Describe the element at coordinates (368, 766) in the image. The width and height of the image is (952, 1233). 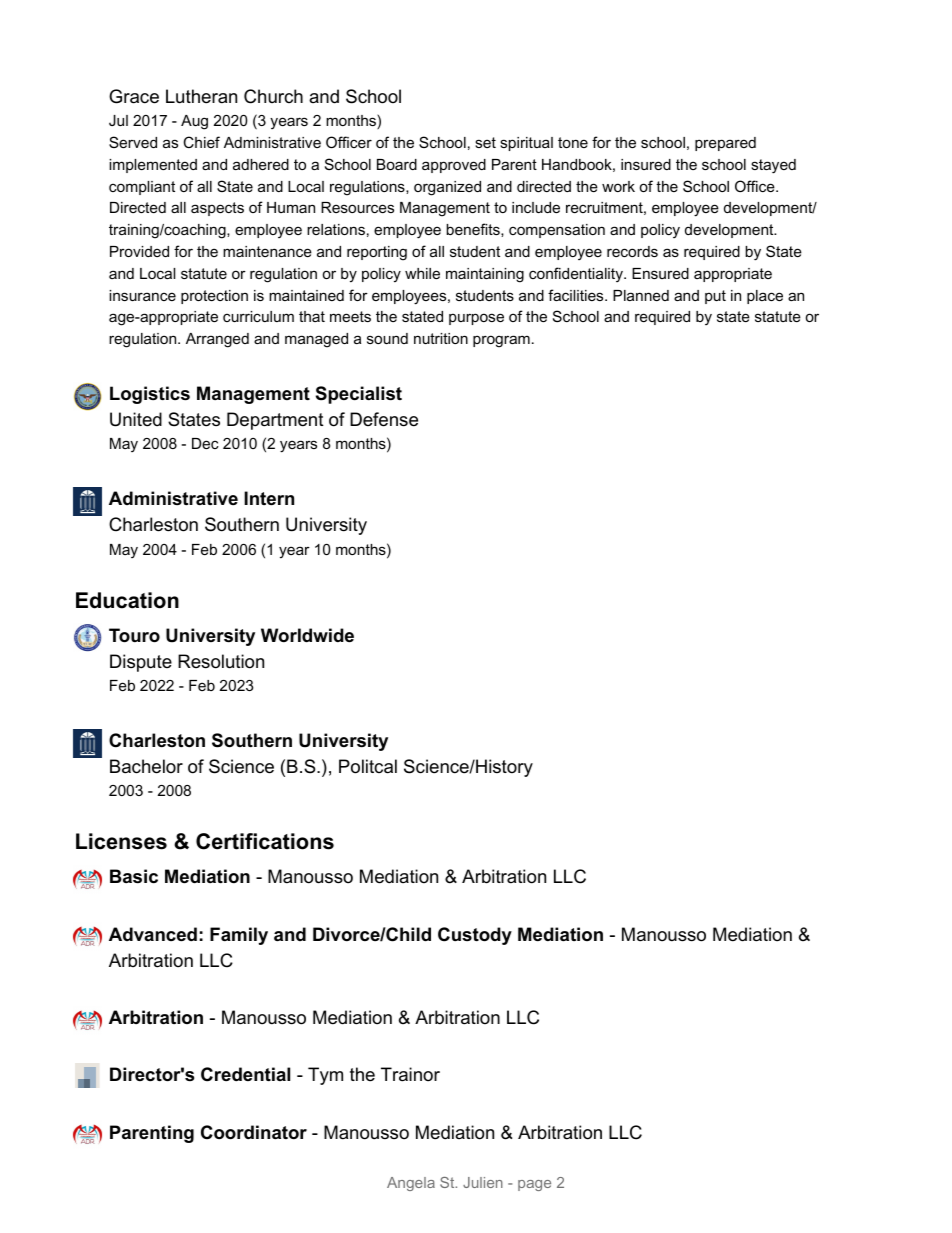
I see `Politcal` at that location.
